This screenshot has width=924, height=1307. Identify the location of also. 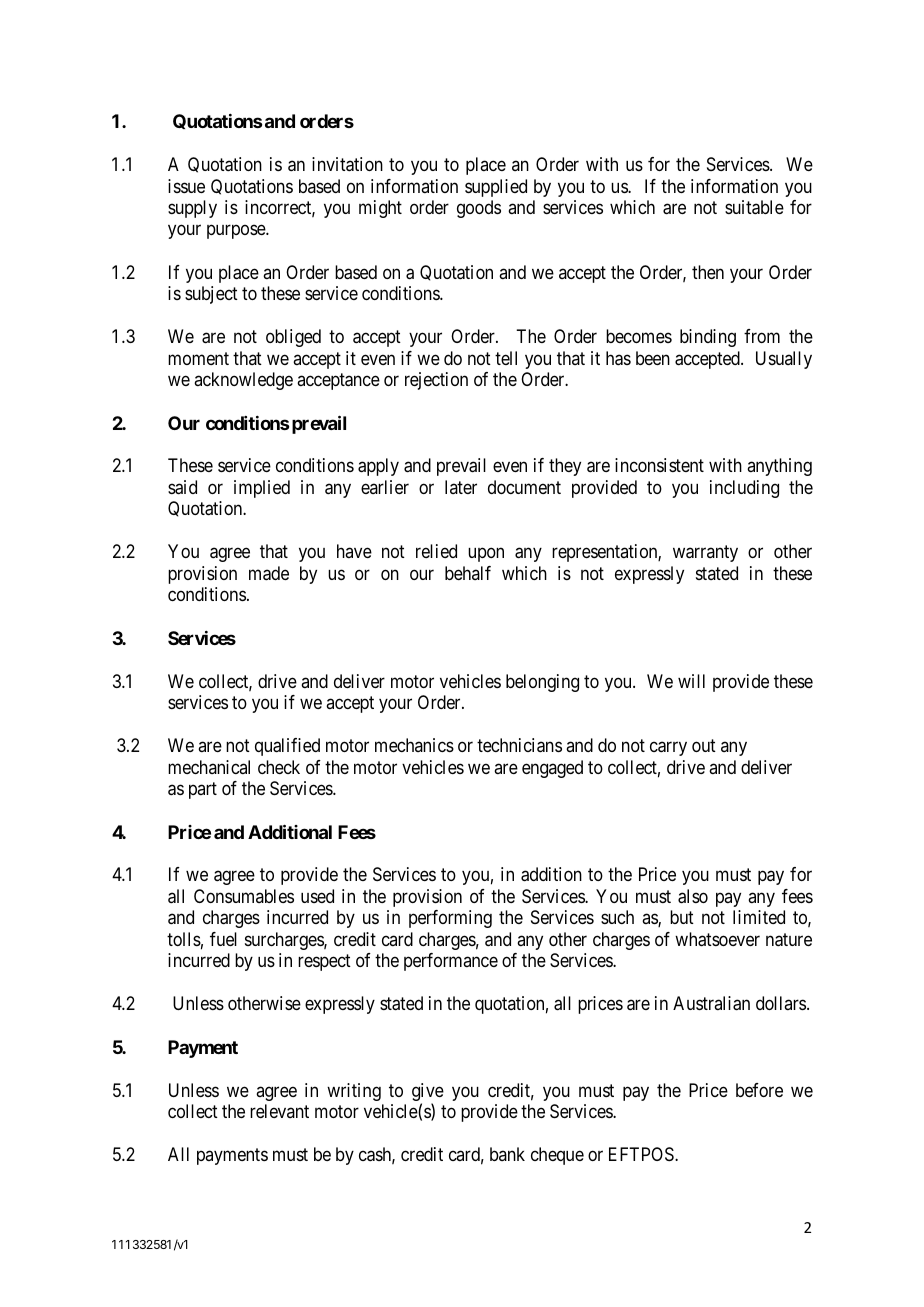
(693, 896).
